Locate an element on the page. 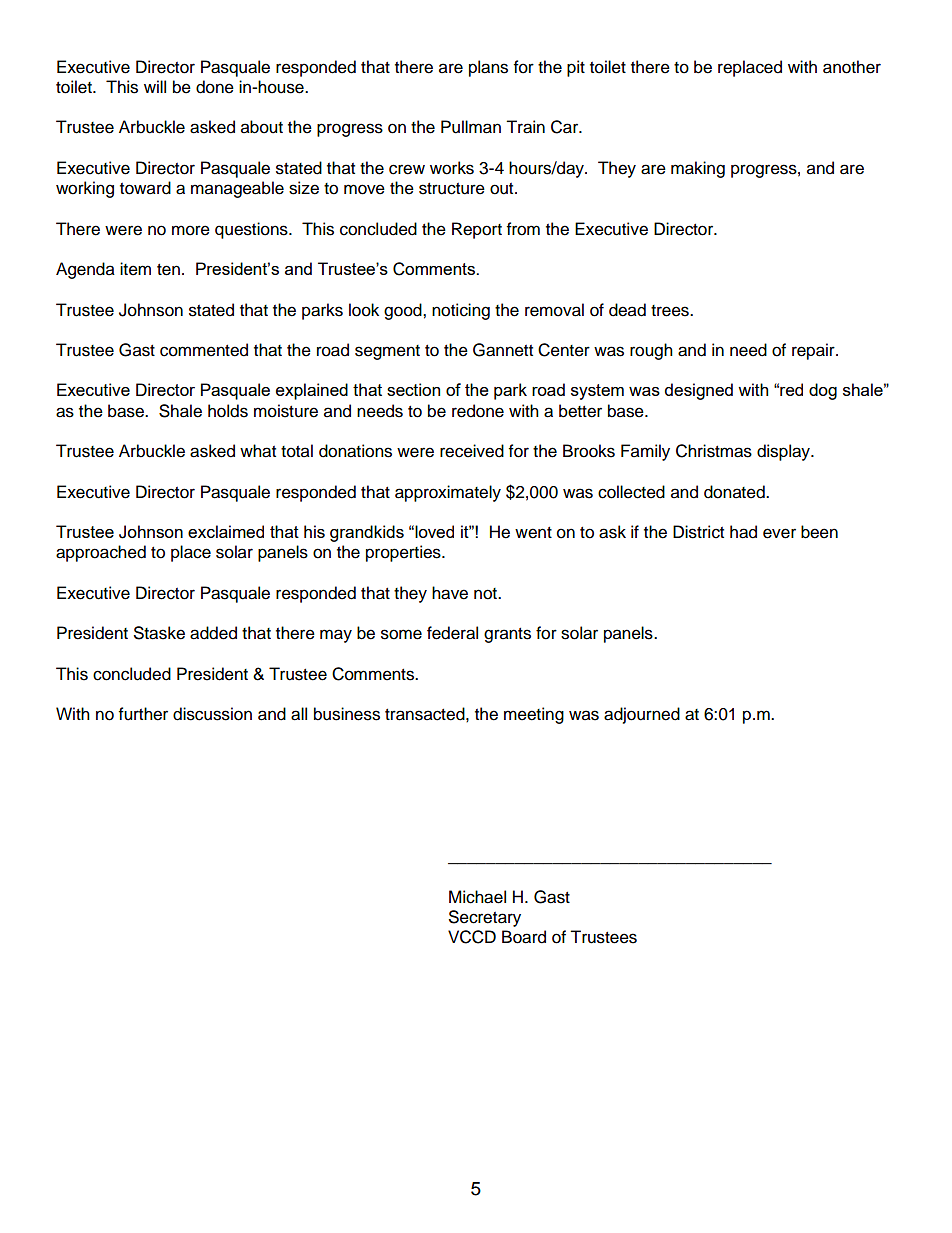 Image resolution: width=952 pixels, height=1233 pixels. will is located at coordinates (155, 86).
